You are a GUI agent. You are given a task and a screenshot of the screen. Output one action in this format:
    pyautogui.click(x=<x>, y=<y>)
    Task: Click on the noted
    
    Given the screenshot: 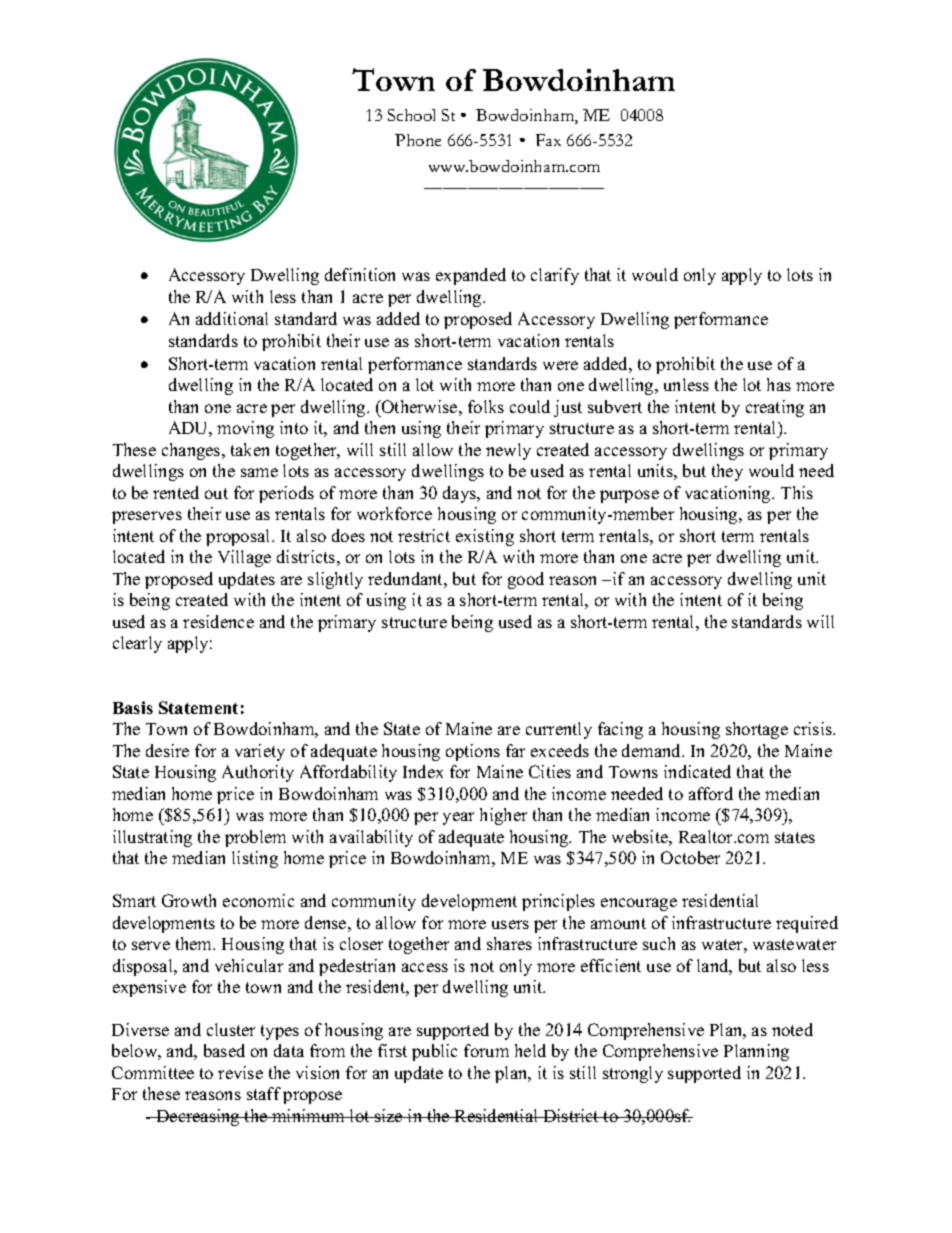 What is the action you would take?
    pyautogui.click(x=792, y=1029)
